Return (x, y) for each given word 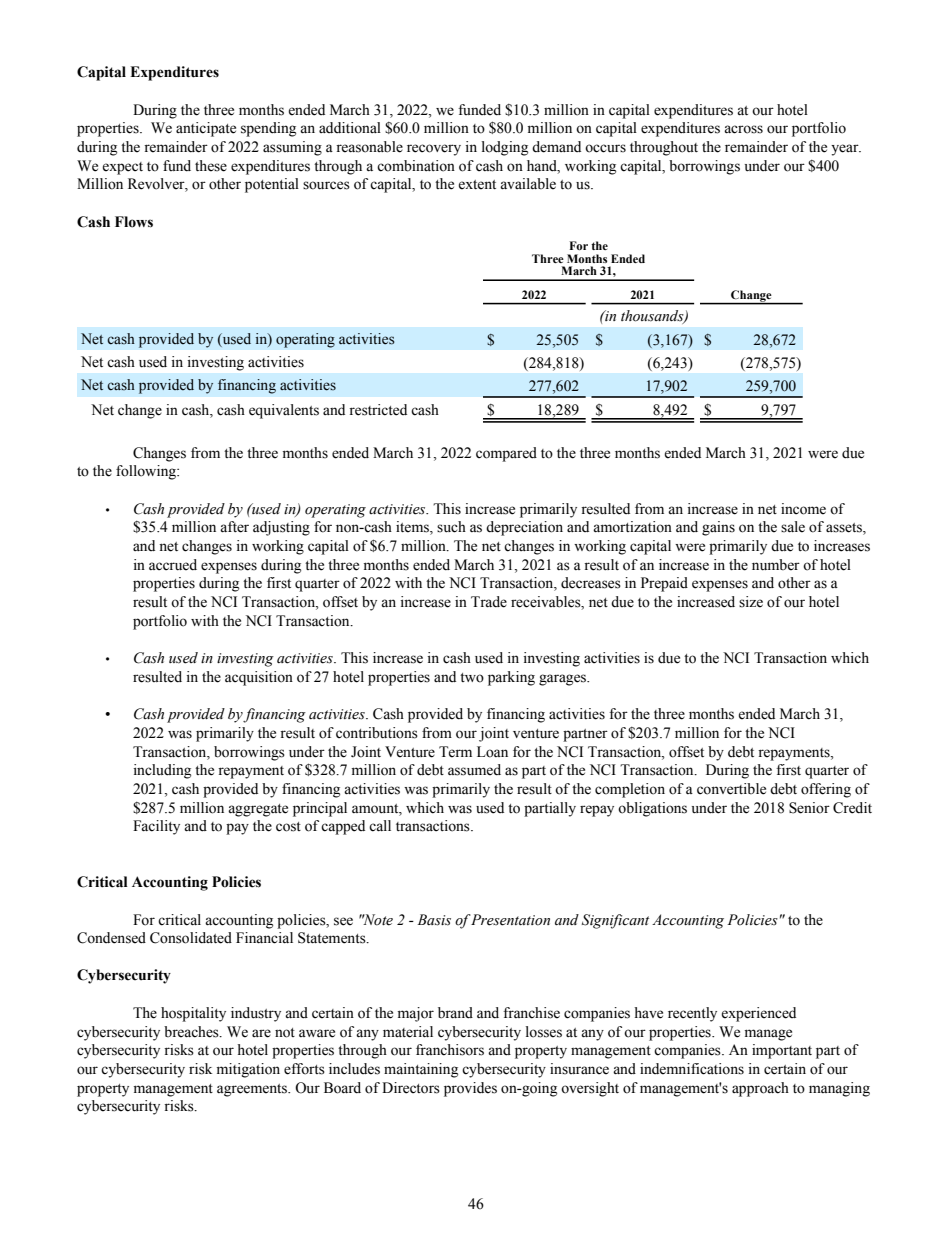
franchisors (450, 1050)
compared (506, 454)
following (147, 472)
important (782, 1051)
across (743, 129)
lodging (505, 148)
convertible (731, 789)
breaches (192, 1032)
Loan (492, 752)
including (162, 771)
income (803, 509)
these (211, 166)
